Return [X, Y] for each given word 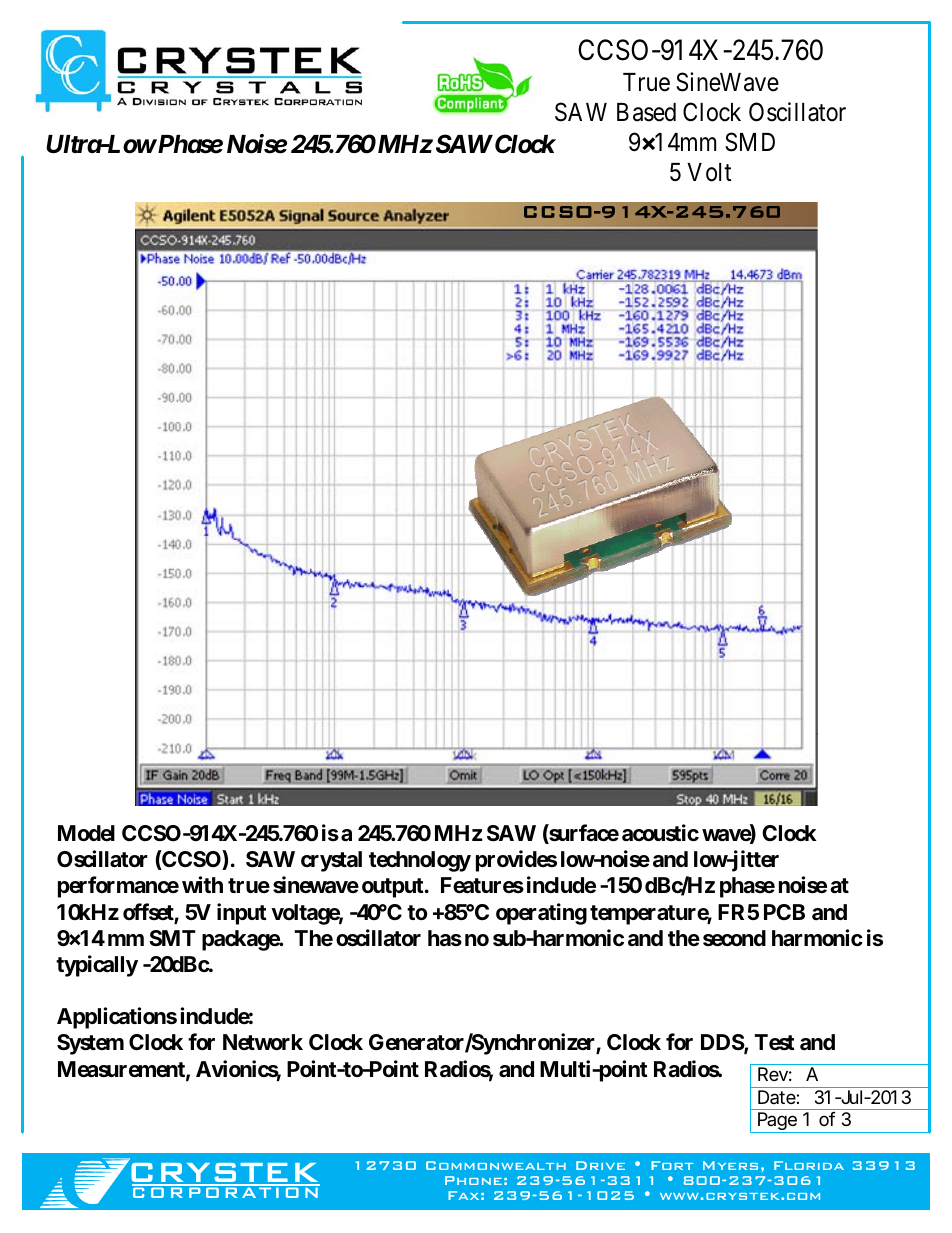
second [734, 938]
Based [646, 112]
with [202, 884]
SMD [750, 142]
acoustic [660, 833]
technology [420, 861]
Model [86, 833]
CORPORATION [226, 1191]
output [394, 888]
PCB [784, 912]
